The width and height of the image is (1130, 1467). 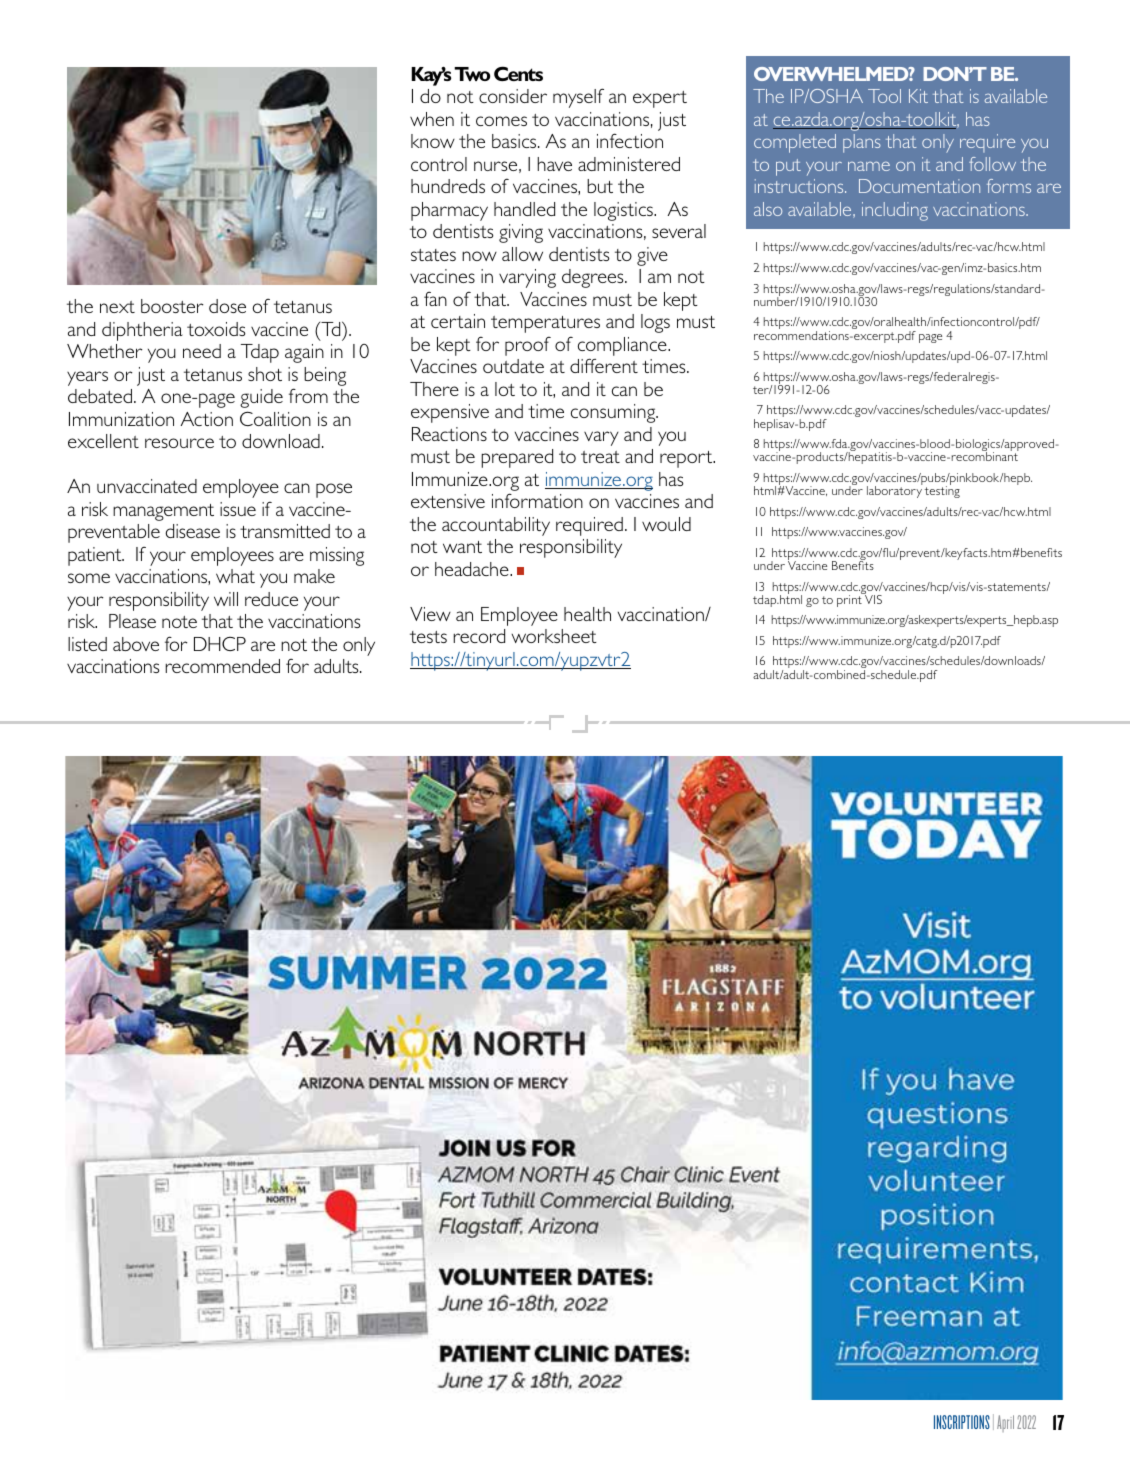 What do you see at coordinates (554, 636) in the image?
I see `worksheet` at bounding box center [554, 636].
